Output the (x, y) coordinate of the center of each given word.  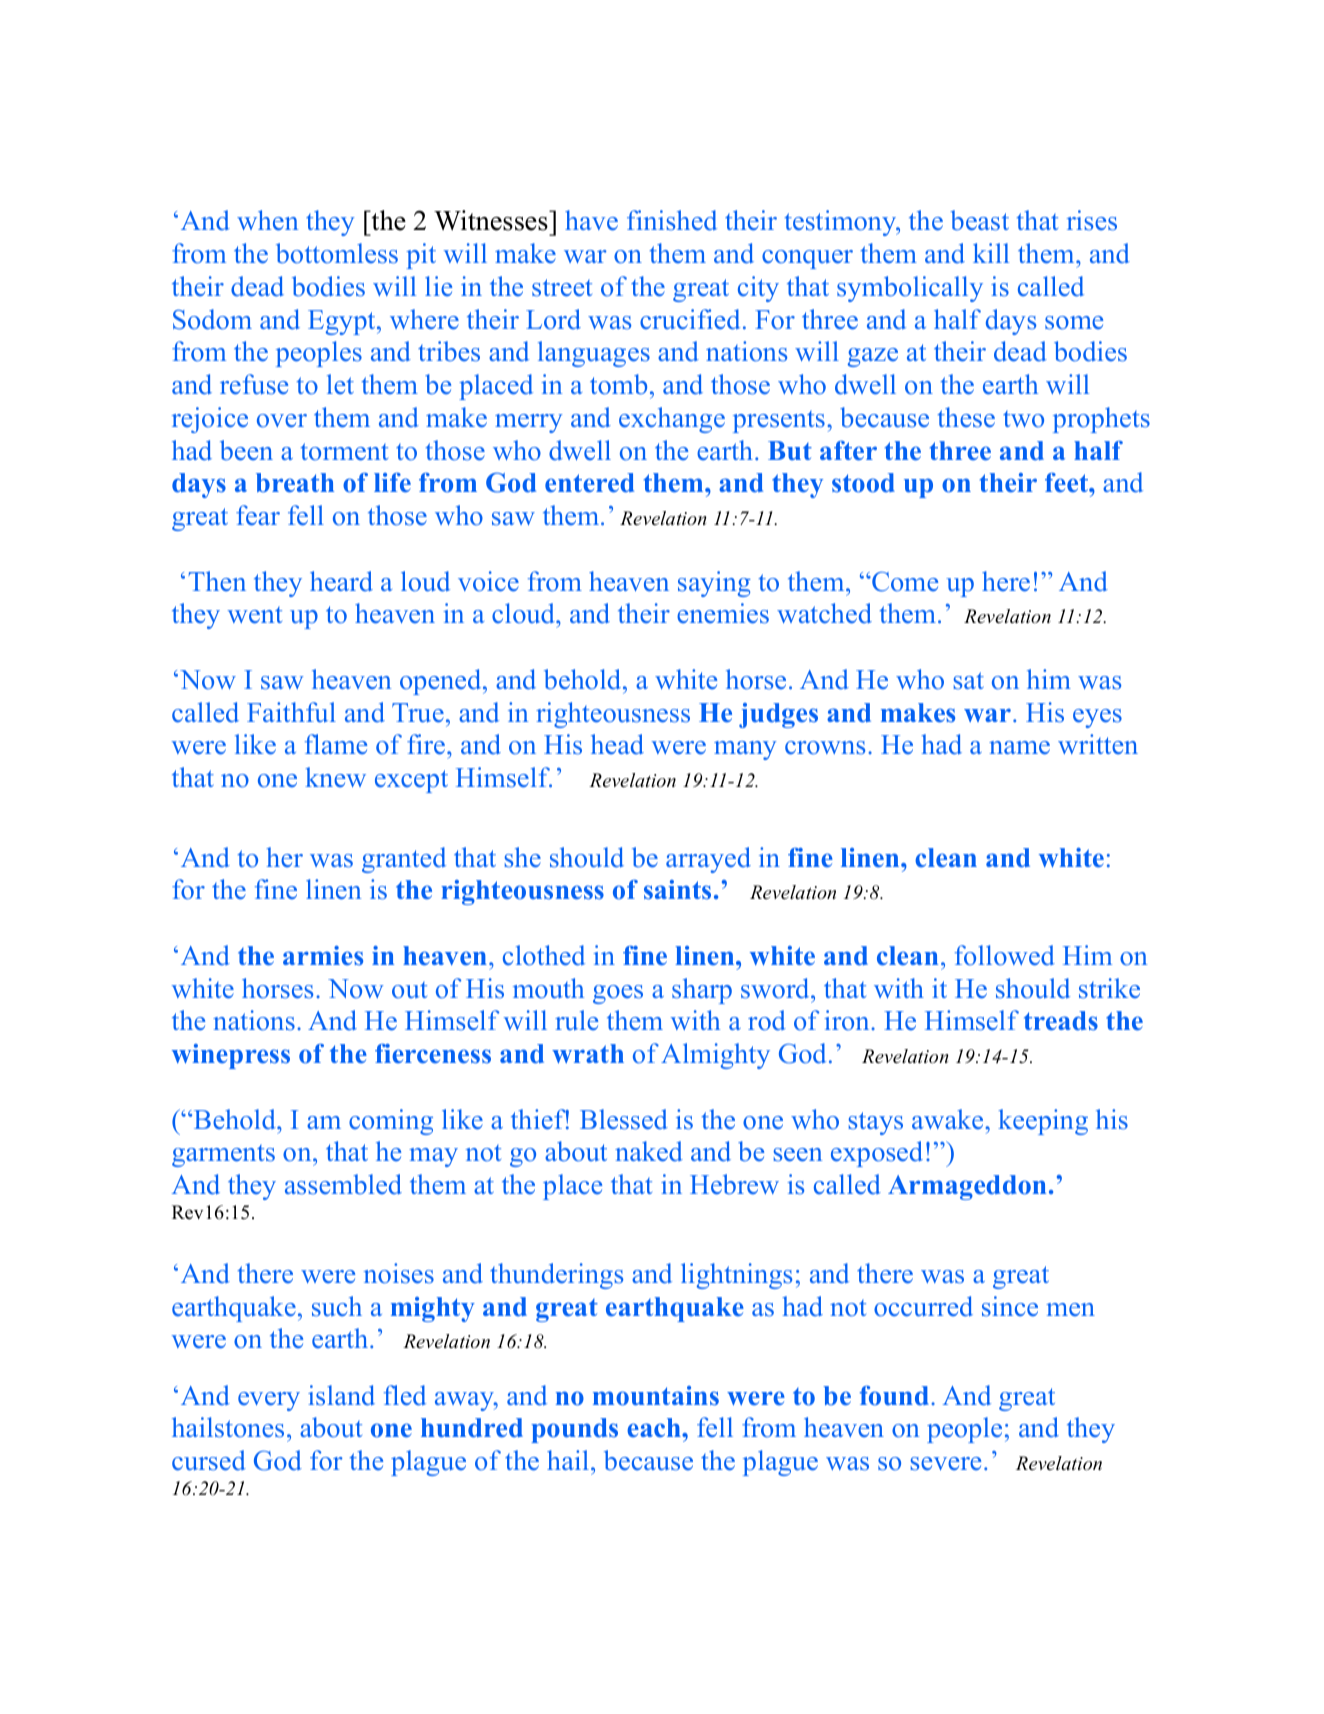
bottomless (337, 253)
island (341, 1395)
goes (618, 994)
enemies (723, 613)
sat (969, 681)
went (255, 615)
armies (323, 955)
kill (991, 253)
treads (1061, 1021)
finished (672, 220)
